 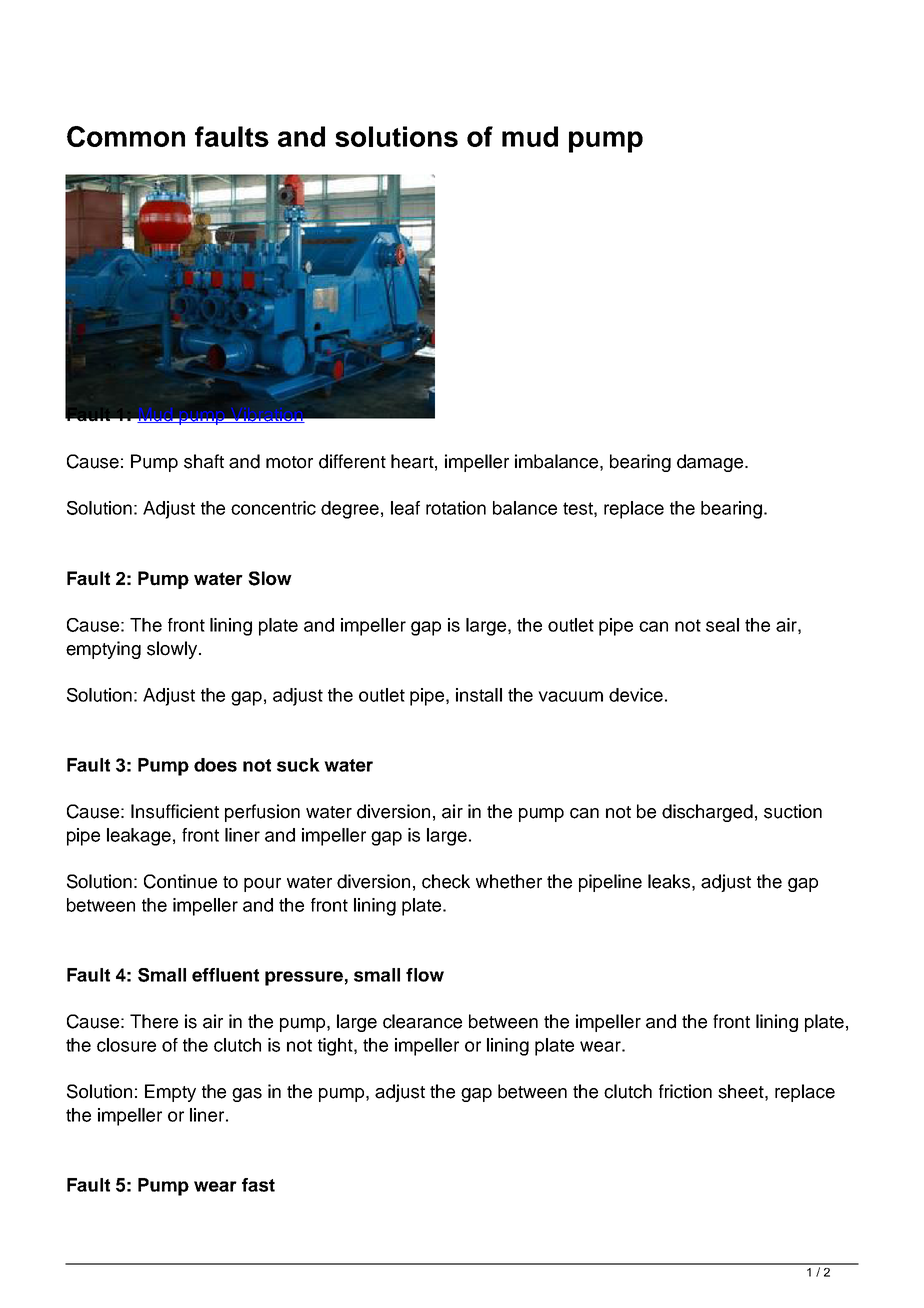 What do you see at coordinates (352, 461) in the page?
I see `different` at bounding box center [352, 461].
